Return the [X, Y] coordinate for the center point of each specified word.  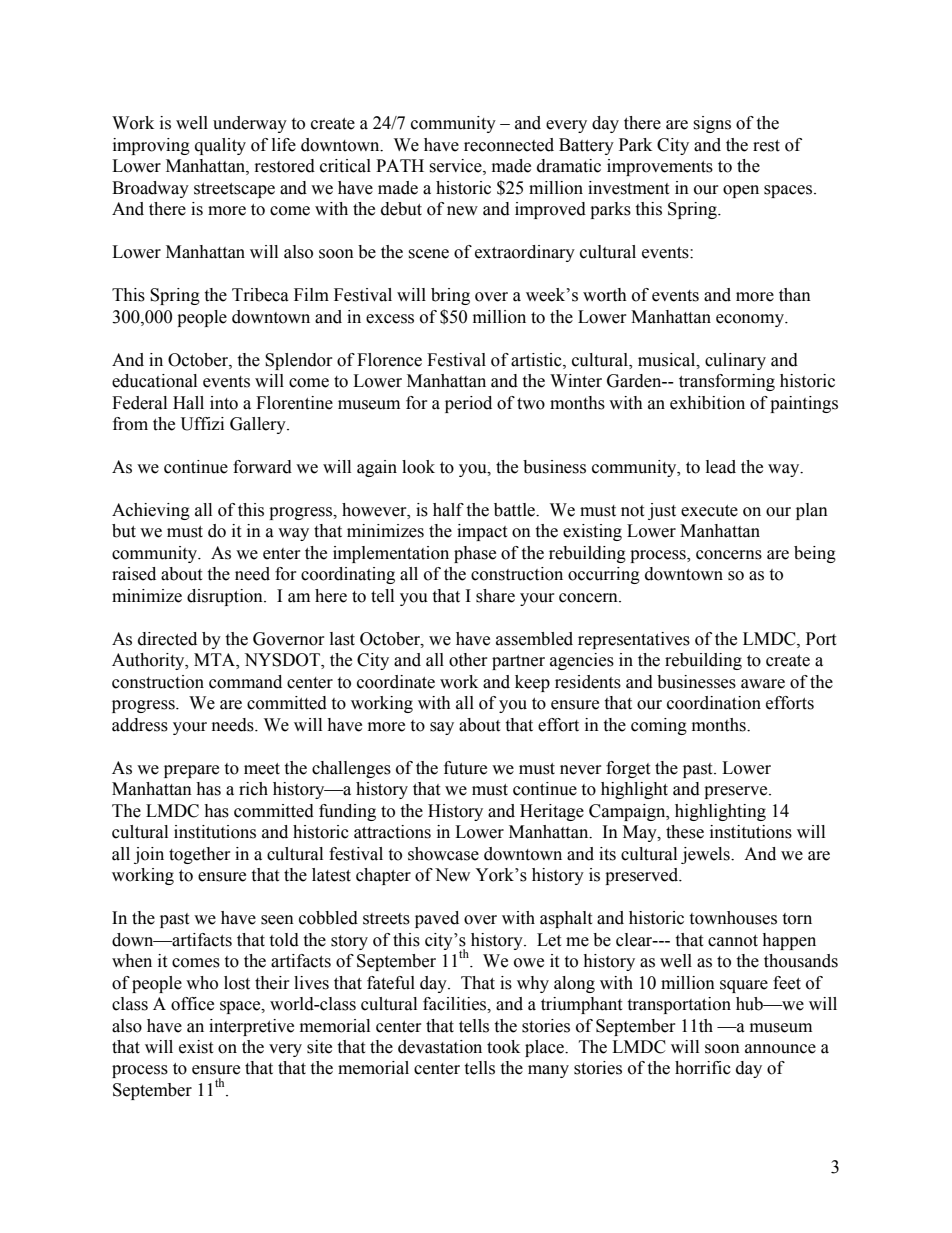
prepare [191, 771]
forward [262, 467]
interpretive [251, 1027]
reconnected [509, 145]
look [418, 467]
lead [721, 467]
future [465, 768]
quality [220, 146]
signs [712, 124]
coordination [714, 703]
